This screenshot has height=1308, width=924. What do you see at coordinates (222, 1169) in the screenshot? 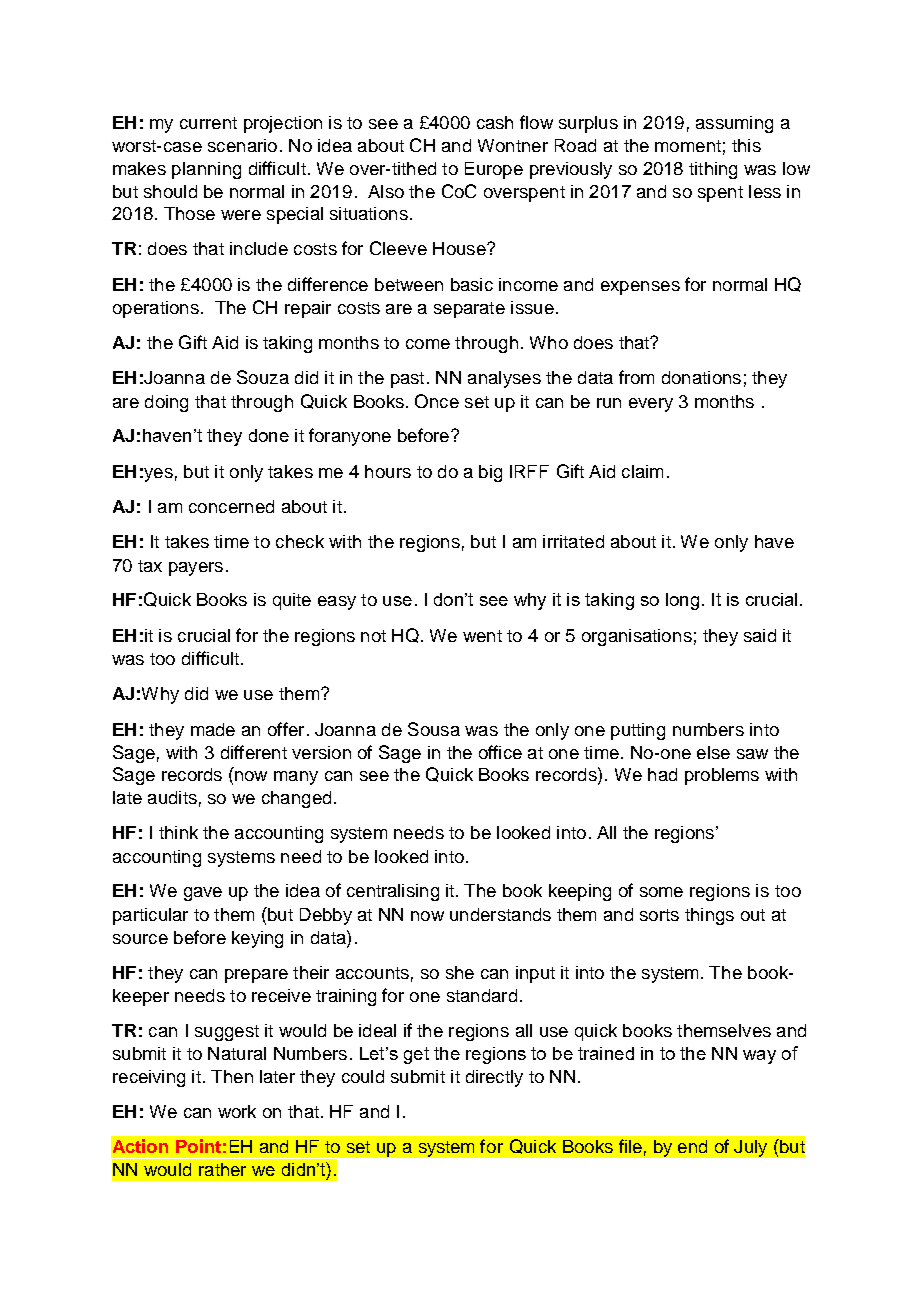
I see `rather` at bounding box center [222, 1169].
